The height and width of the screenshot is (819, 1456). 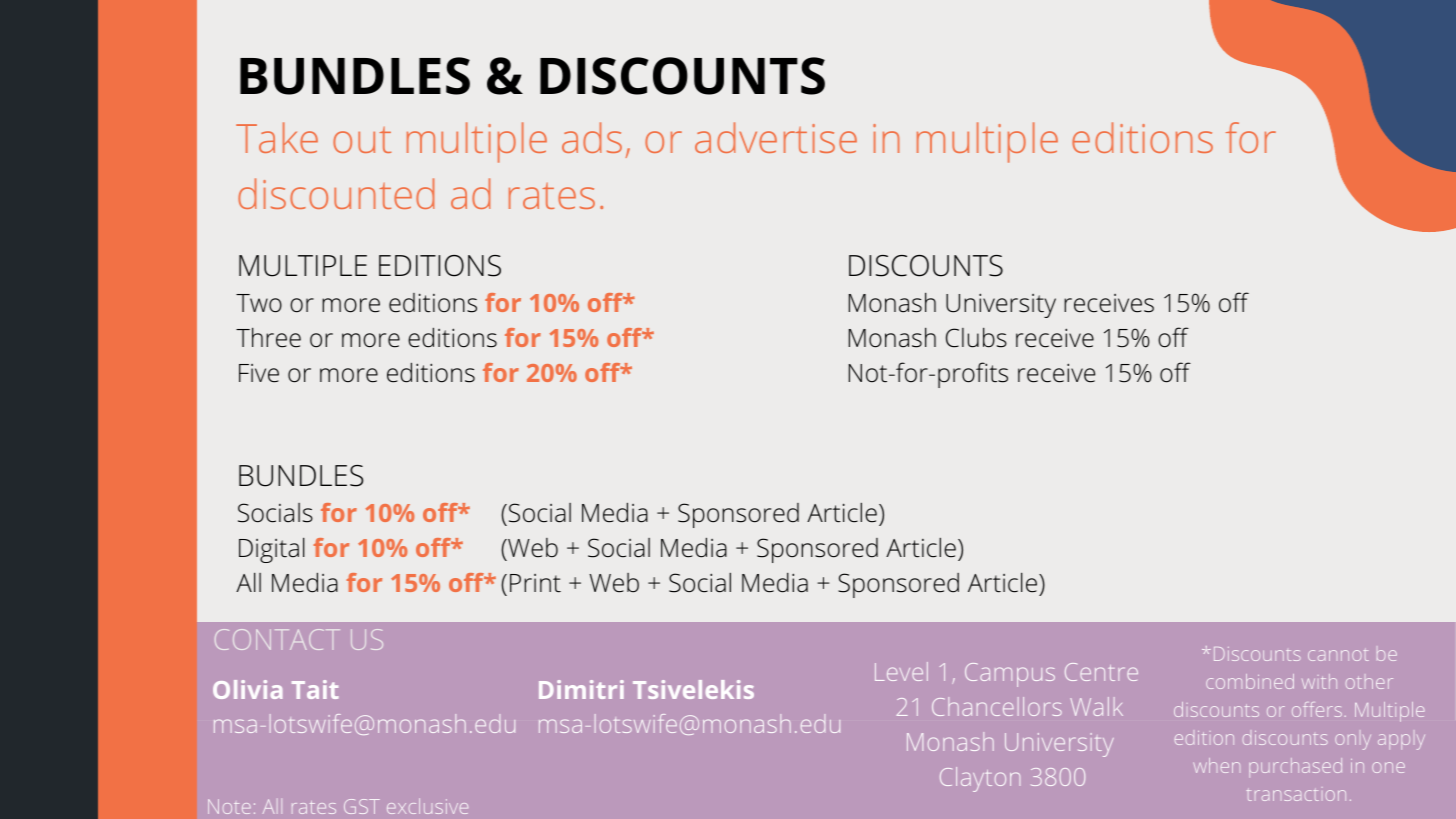 I want to click on GST, so click(x=362, y=806).
